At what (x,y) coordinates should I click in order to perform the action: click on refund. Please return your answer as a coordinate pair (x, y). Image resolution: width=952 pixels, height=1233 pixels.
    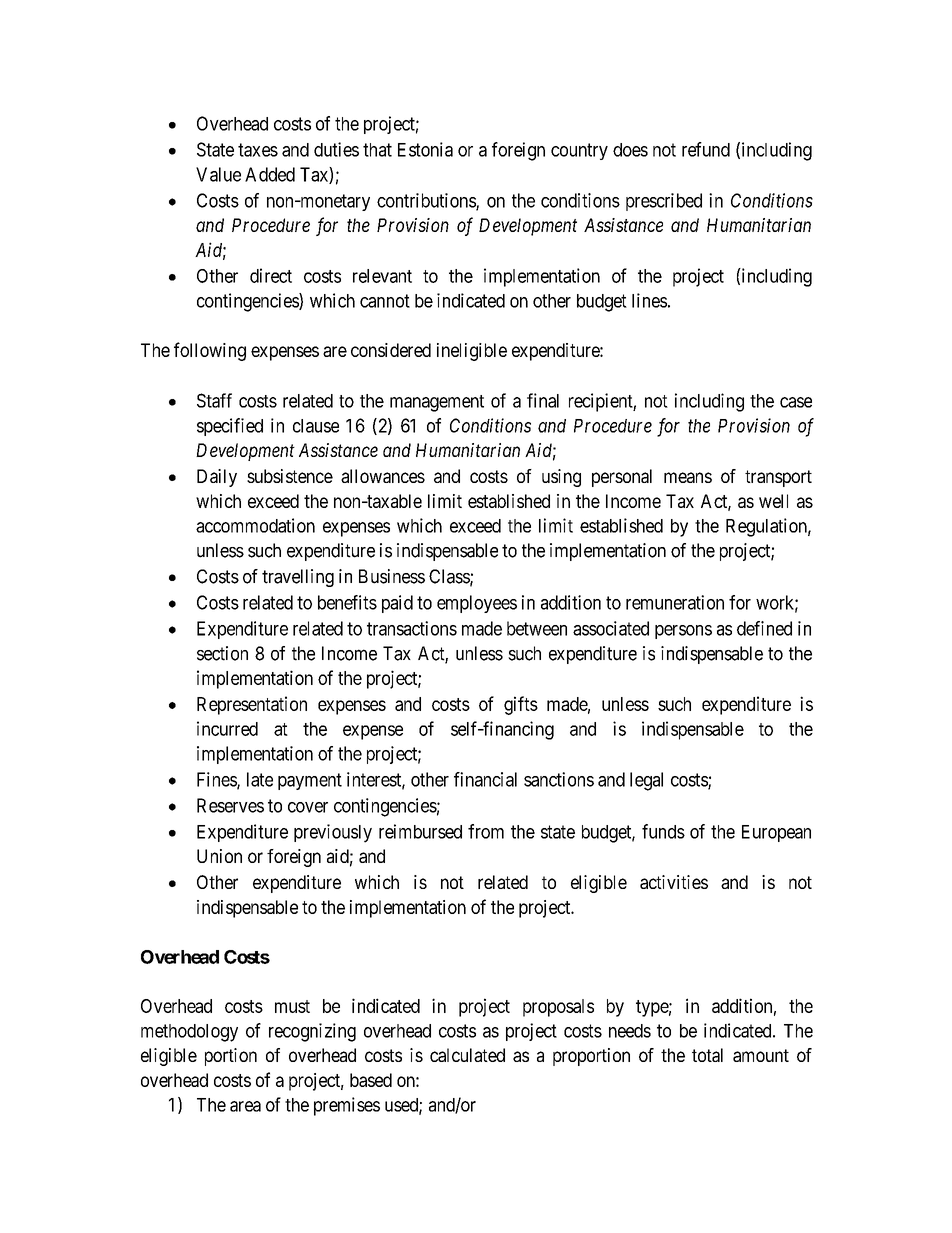
    Looking at the image, I should click on (706, 149).
